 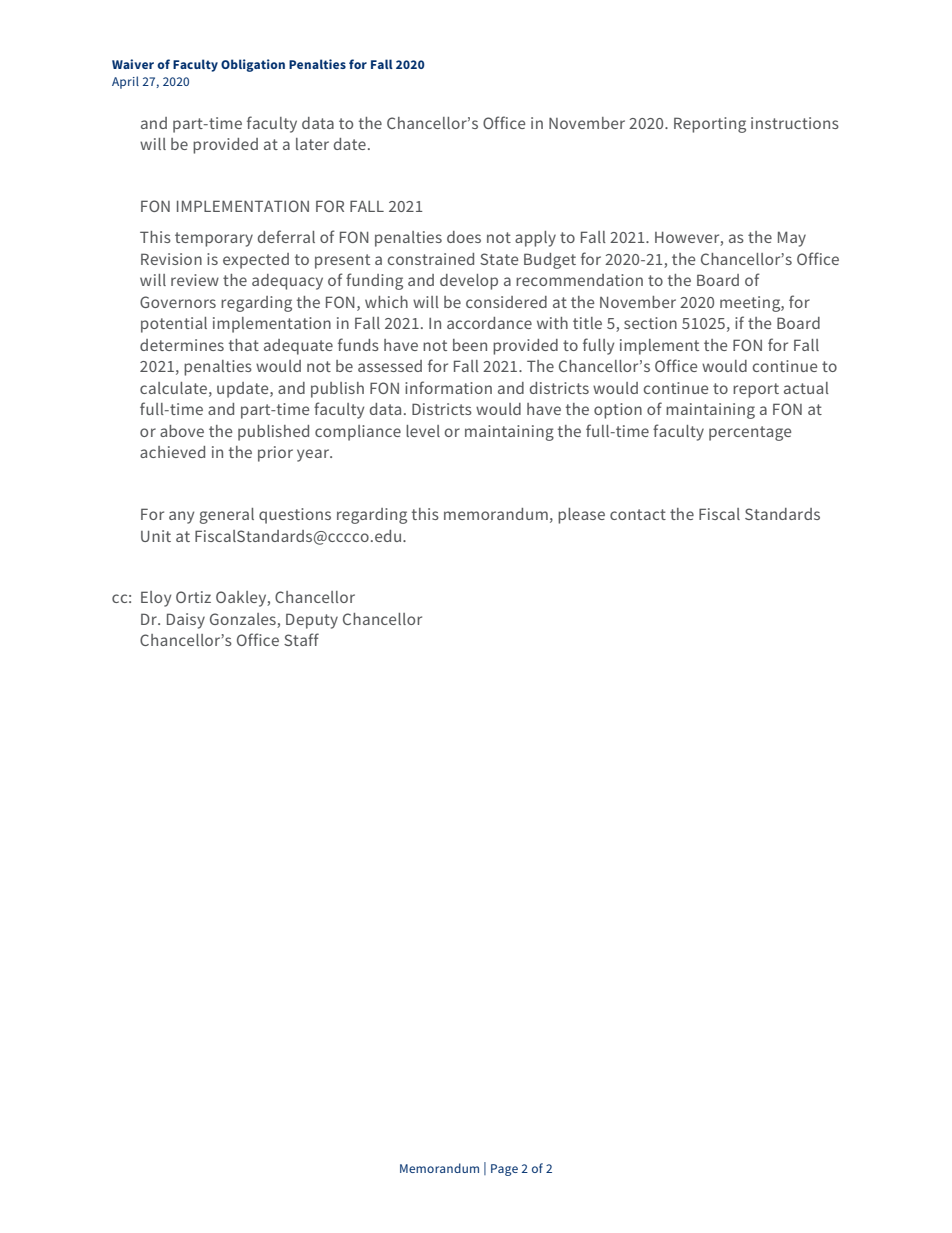 What do you see at coordinates (193, 597) in the screenshot?
I see `Ortiz` at bounding box center [193, 597].
